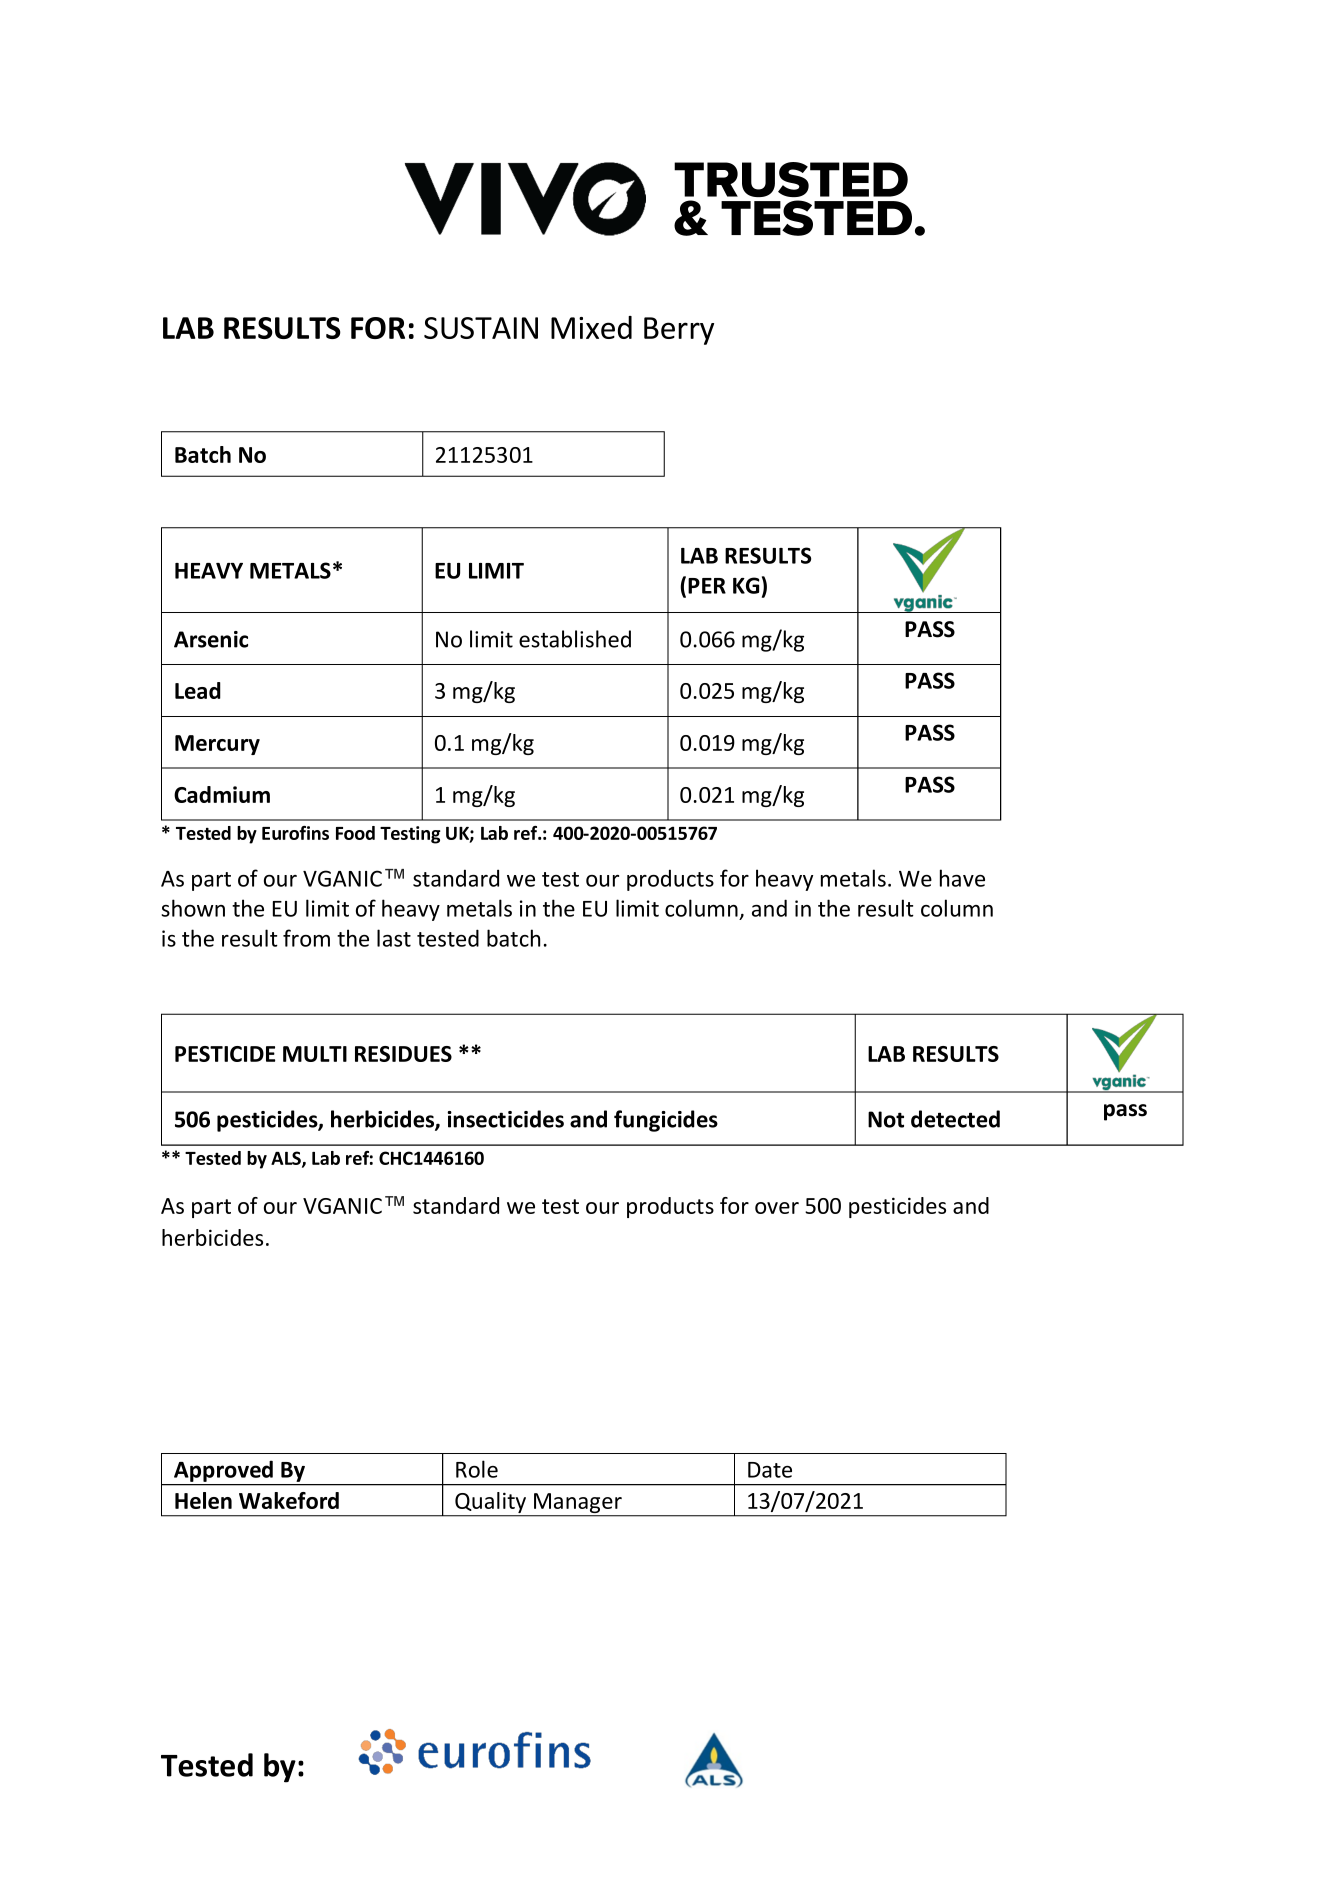 The image size is (1330, 1882). What do you see at coordinates (886, 1119) in the screenshot?
I see `Not` at bounding box center [886, 1119].
